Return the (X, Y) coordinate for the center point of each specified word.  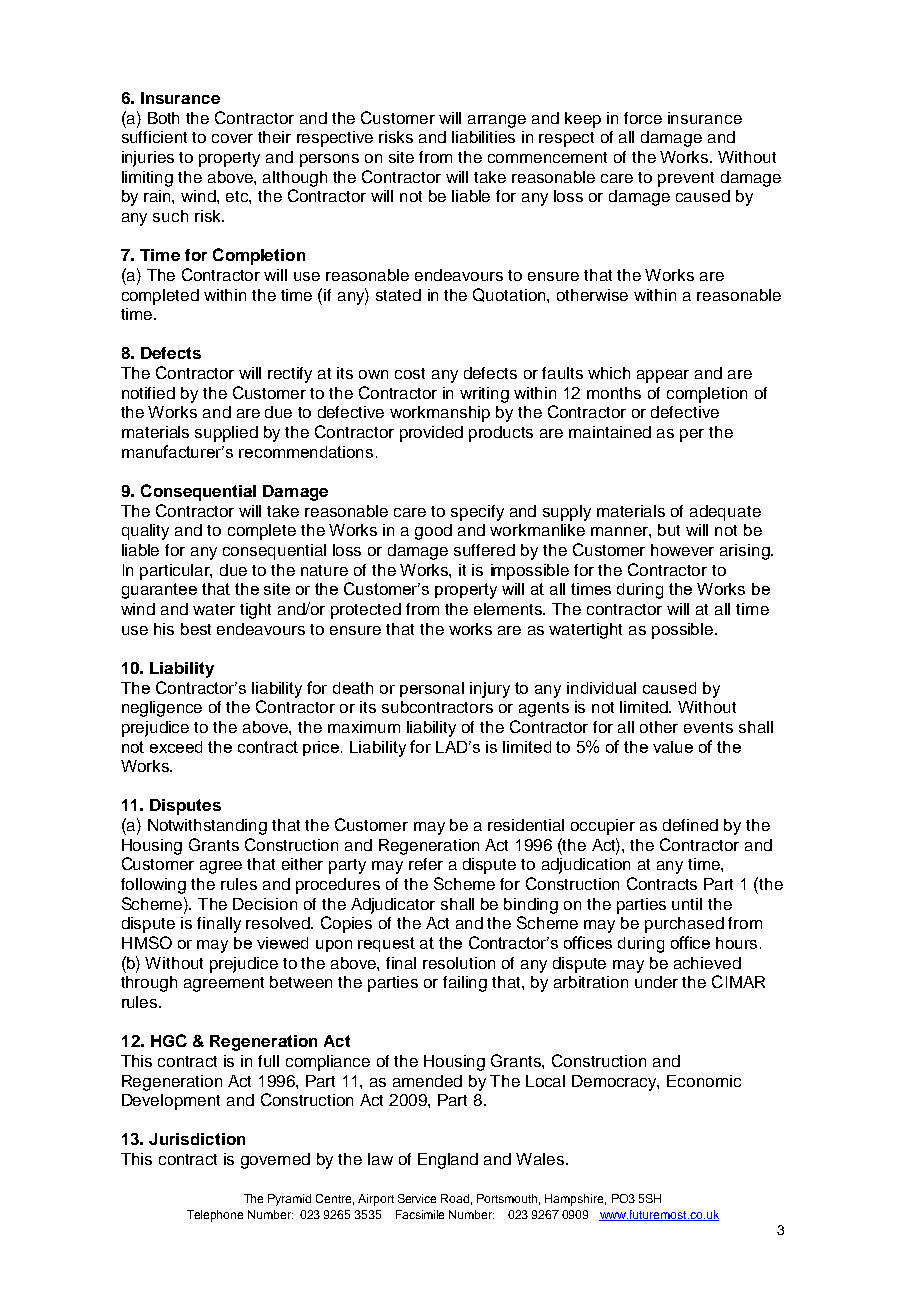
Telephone (215, 1216)
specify (477, 513)
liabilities (483, 137)
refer (426, 864)
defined (690, 825)
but (669, 530)
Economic (704, 1081)
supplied (226, 434)
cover (232, 138)
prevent (686, 179)
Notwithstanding (207, 827)
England (448, 1161)
